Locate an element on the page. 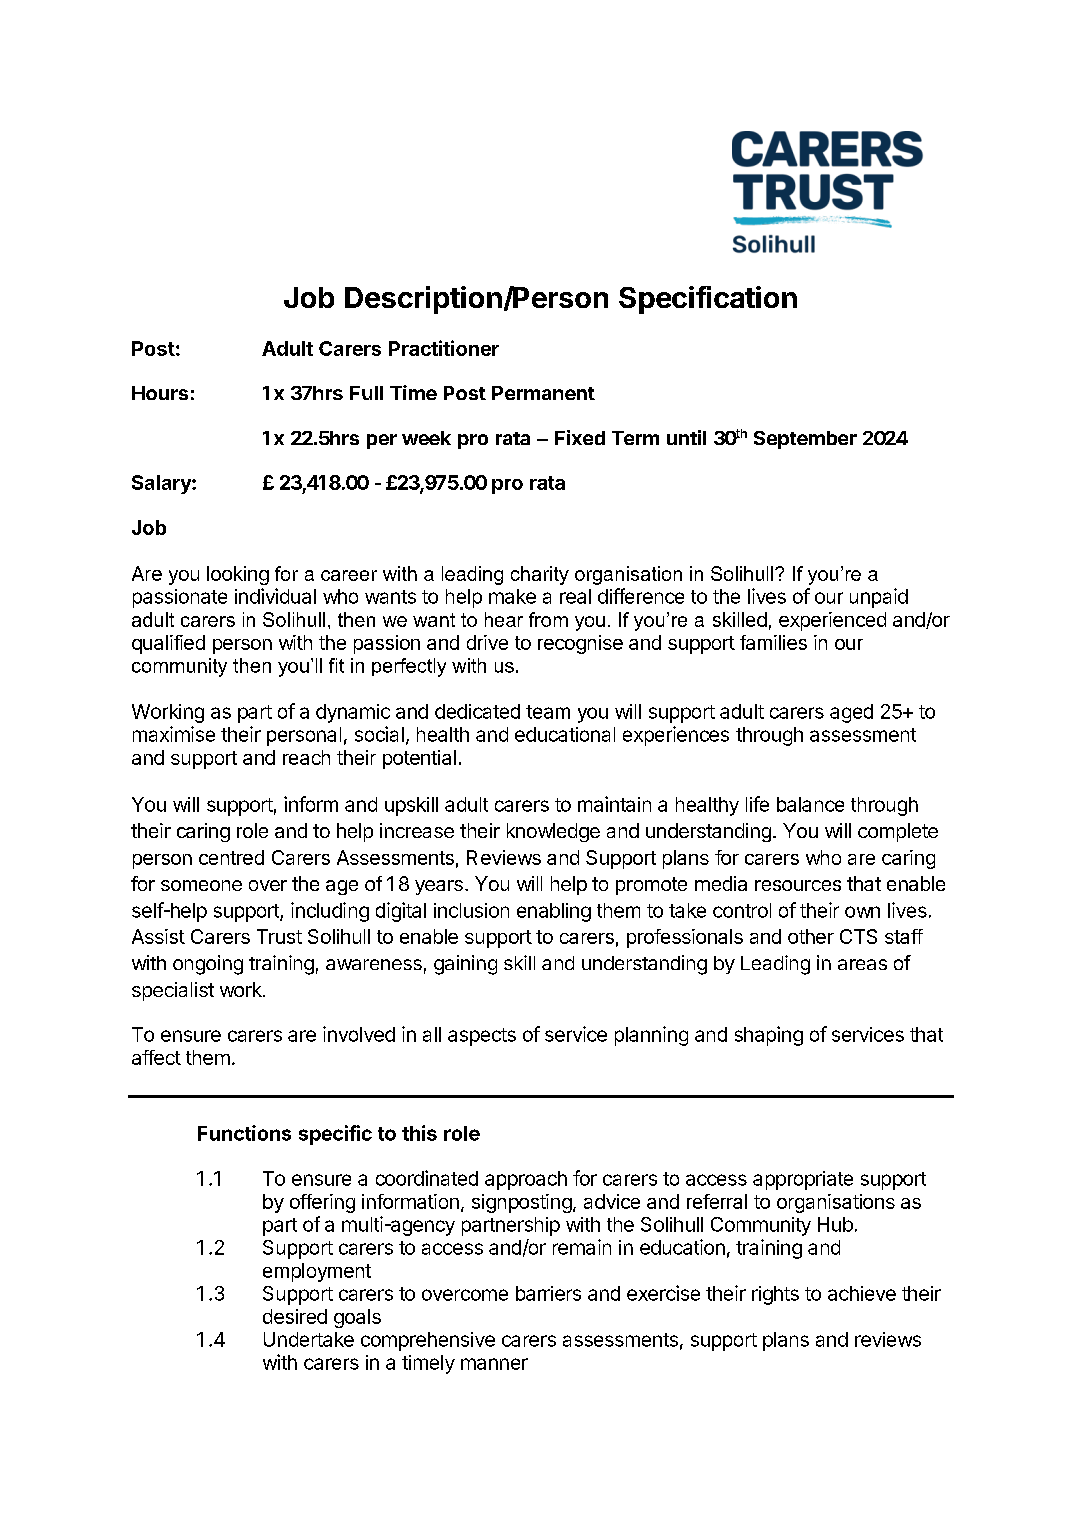  Permanent is located at coordinates (543, 393).
